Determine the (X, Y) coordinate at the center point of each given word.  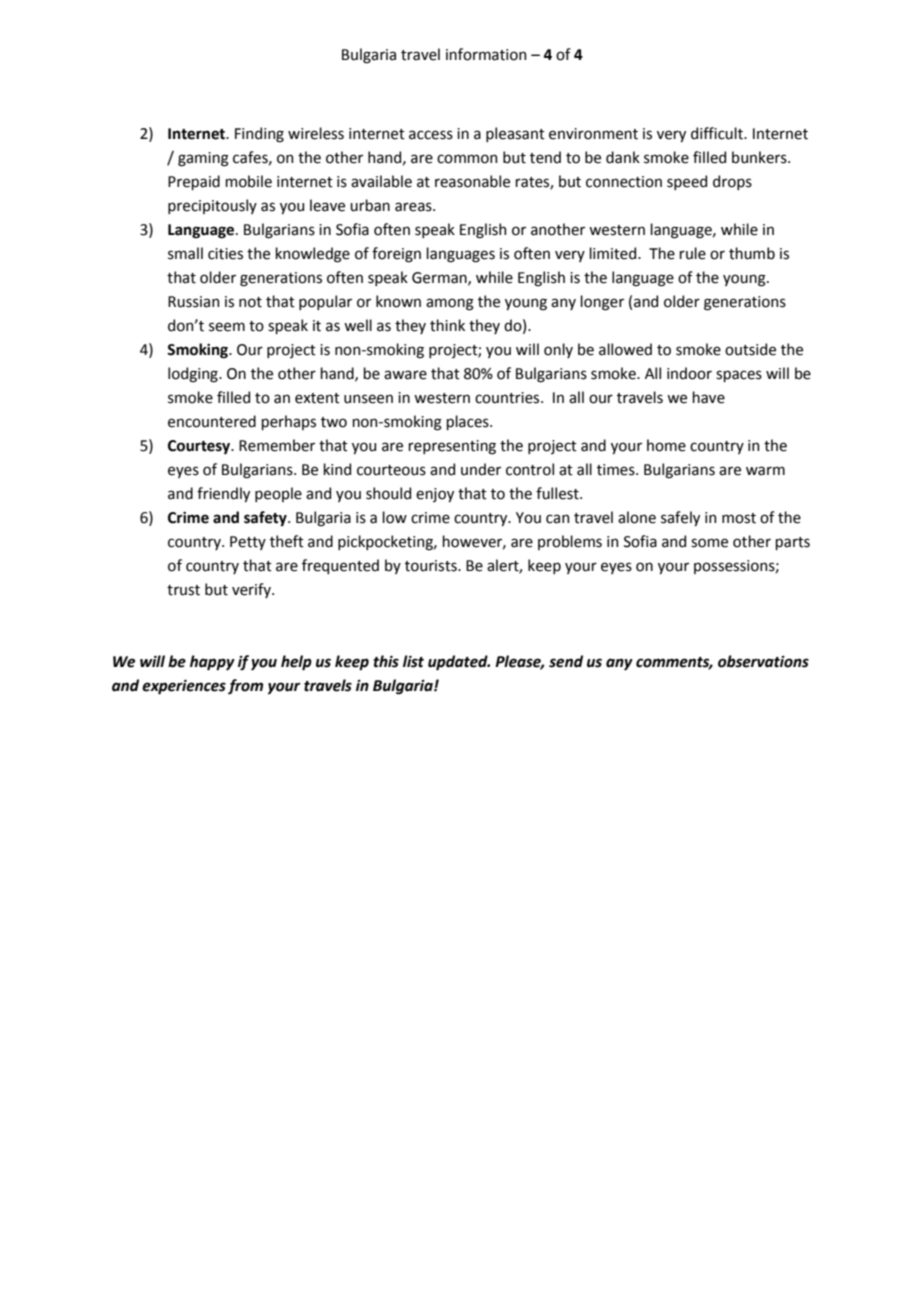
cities (225, 254)
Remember (277, 445)
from (245, 687)
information (486, 54)
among (450, 304)
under (481, 469)
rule (692, 253)
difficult (718, 133)
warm (765, 471)
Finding (259, 135)
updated (459, 663)
